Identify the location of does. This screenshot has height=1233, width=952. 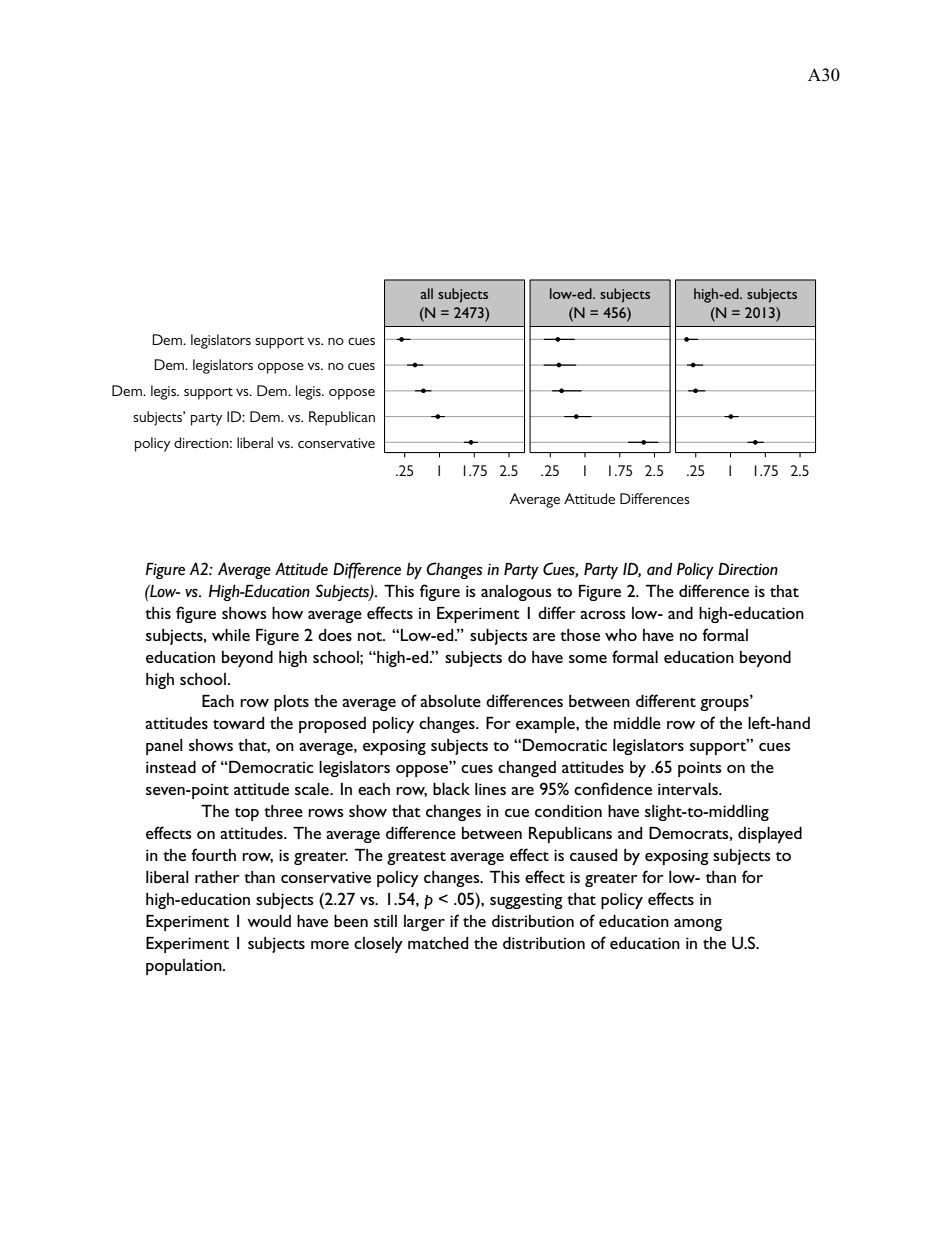
(335, 635).
